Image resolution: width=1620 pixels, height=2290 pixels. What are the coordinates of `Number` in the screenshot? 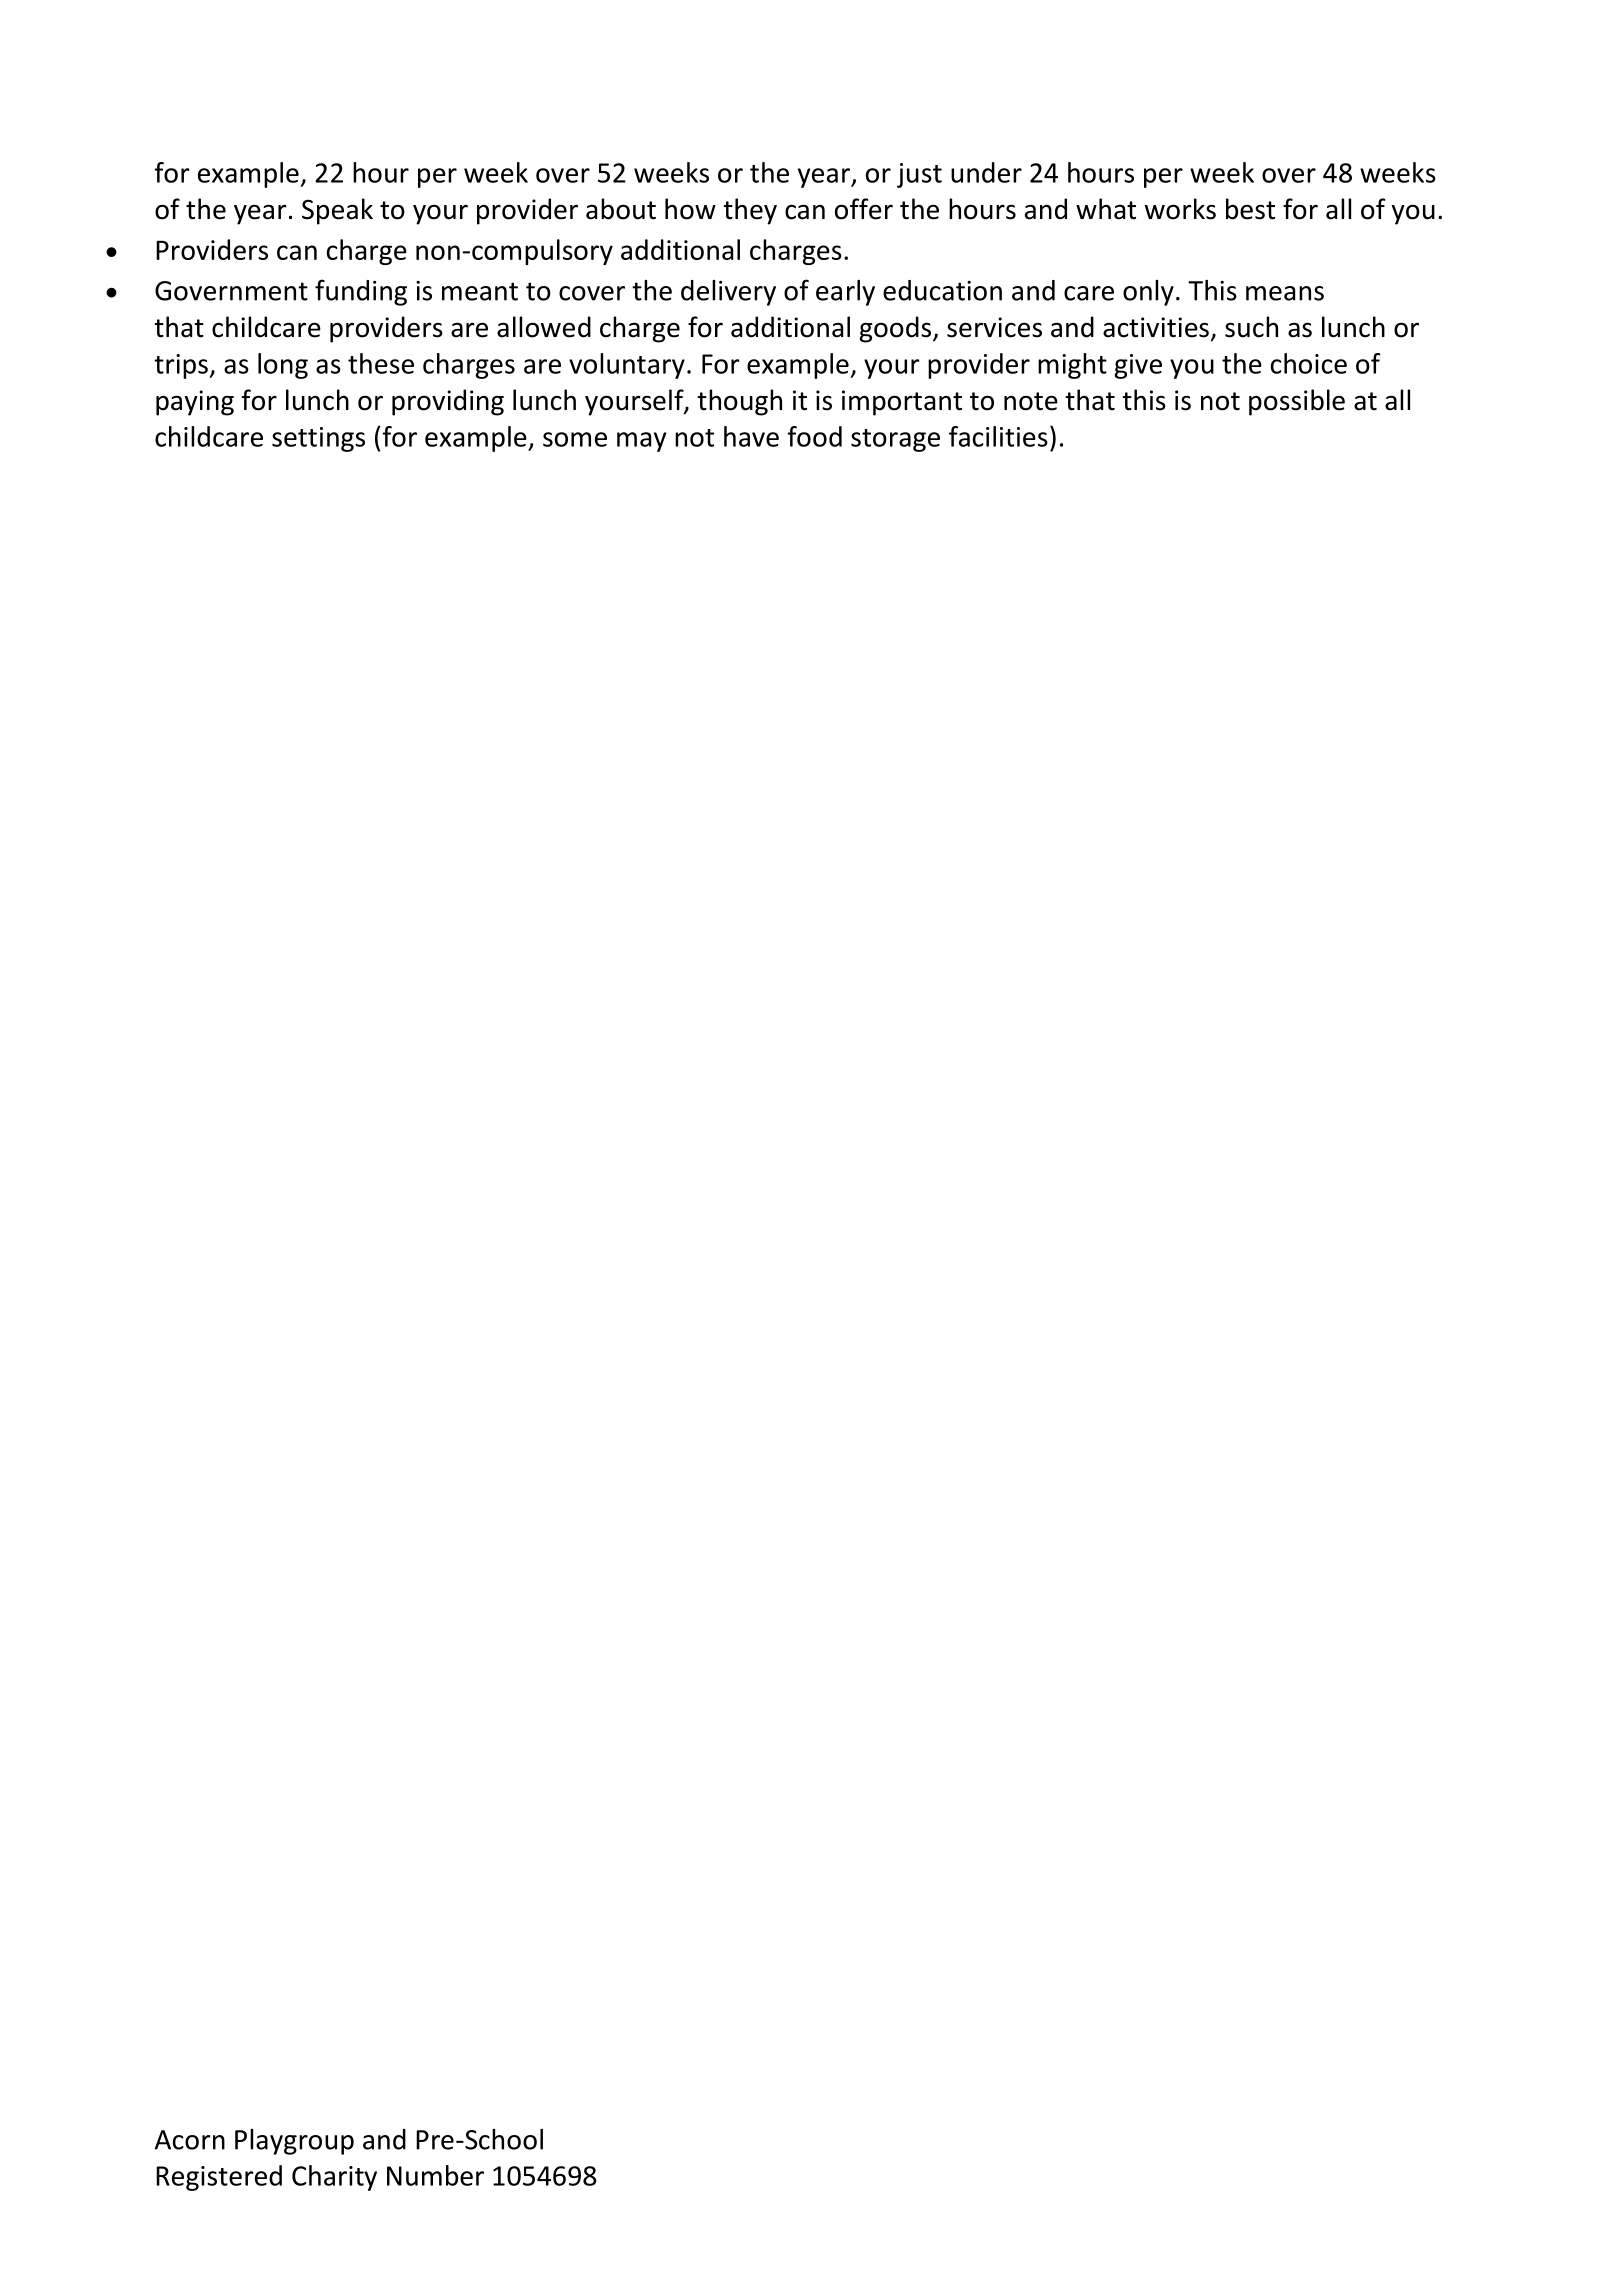 It's located at (435, 2175).
